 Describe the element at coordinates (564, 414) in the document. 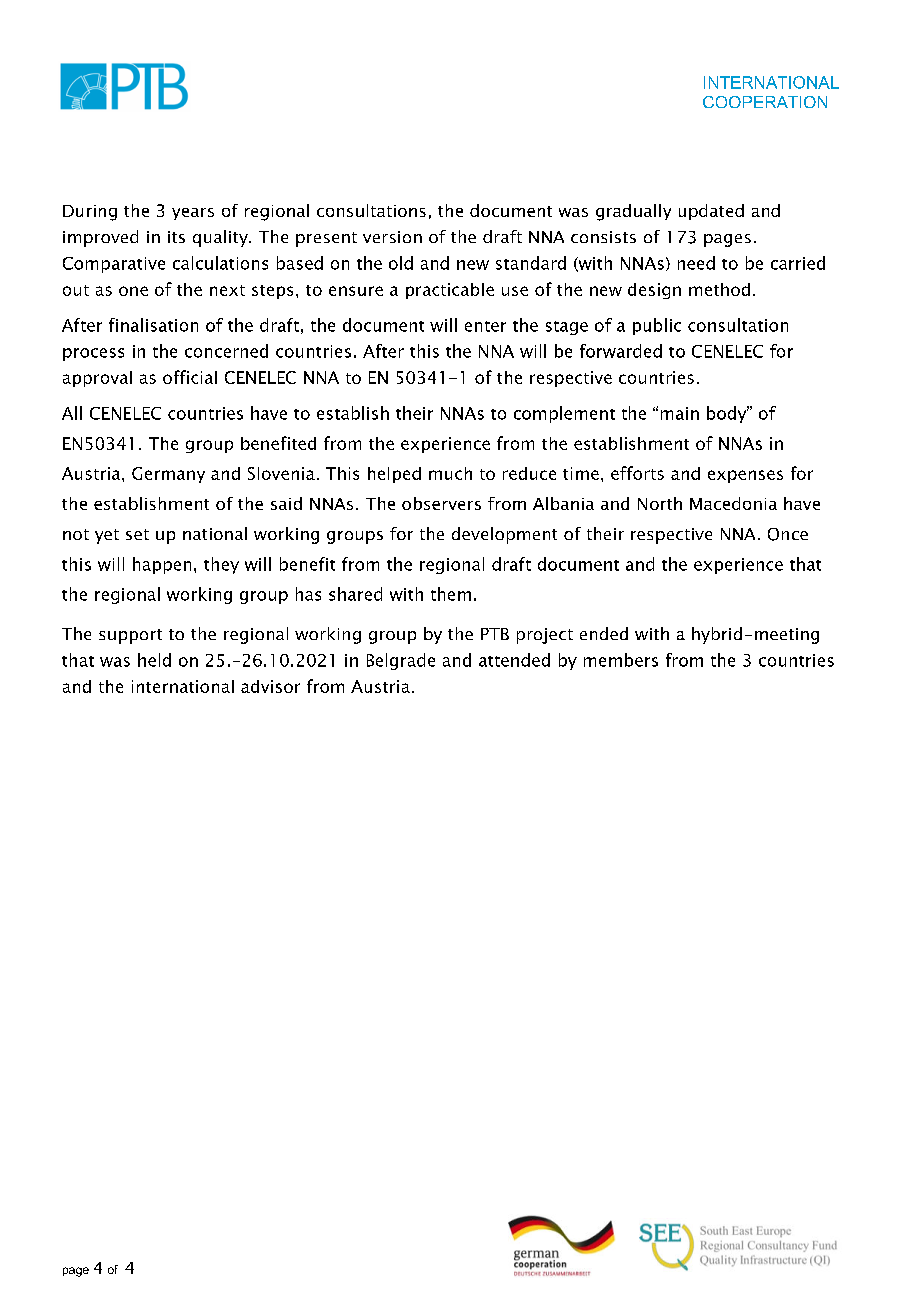

I see `complement` at that location.
